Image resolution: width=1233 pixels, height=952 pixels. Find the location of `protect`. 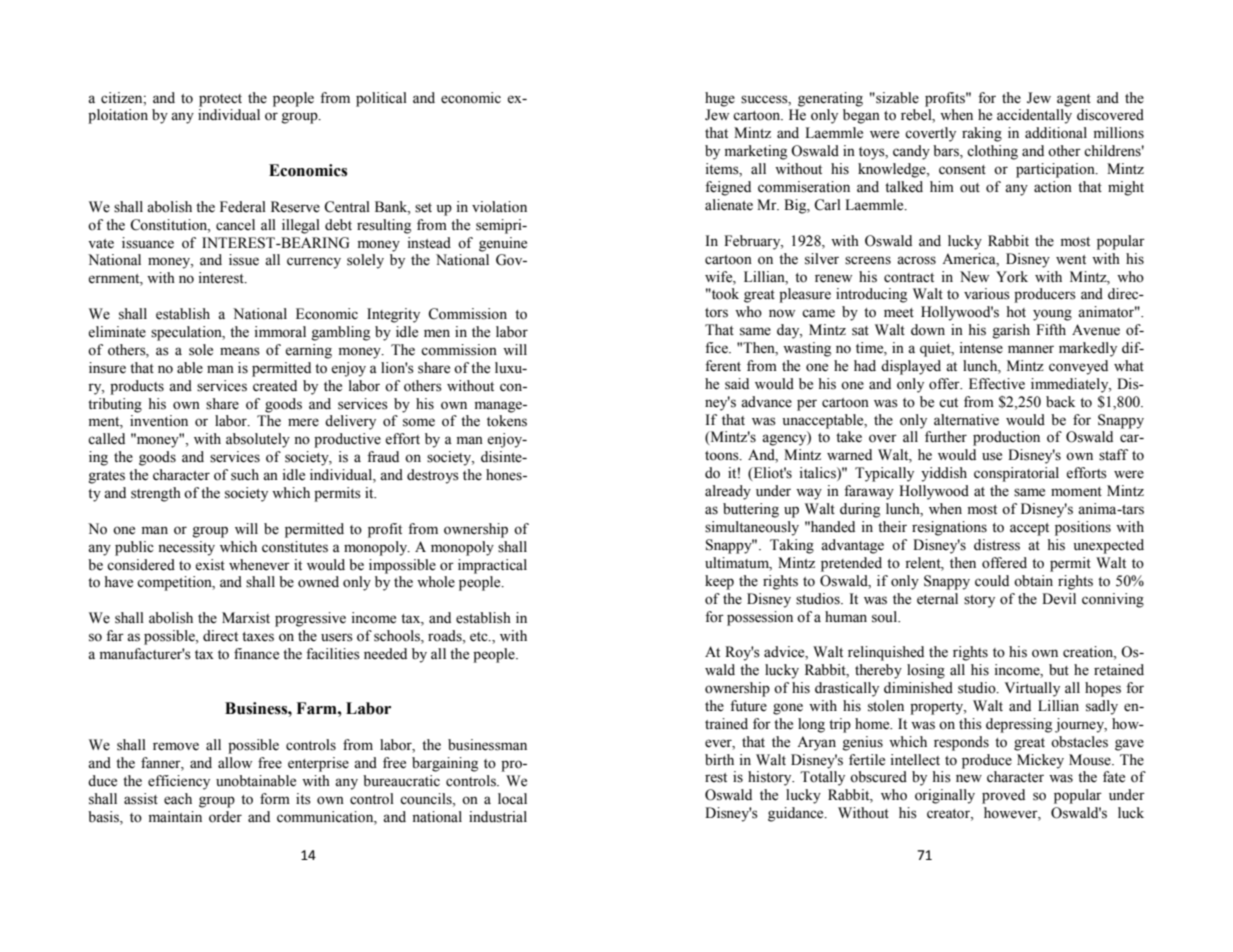

protect is located at coordinates (220, 100).
